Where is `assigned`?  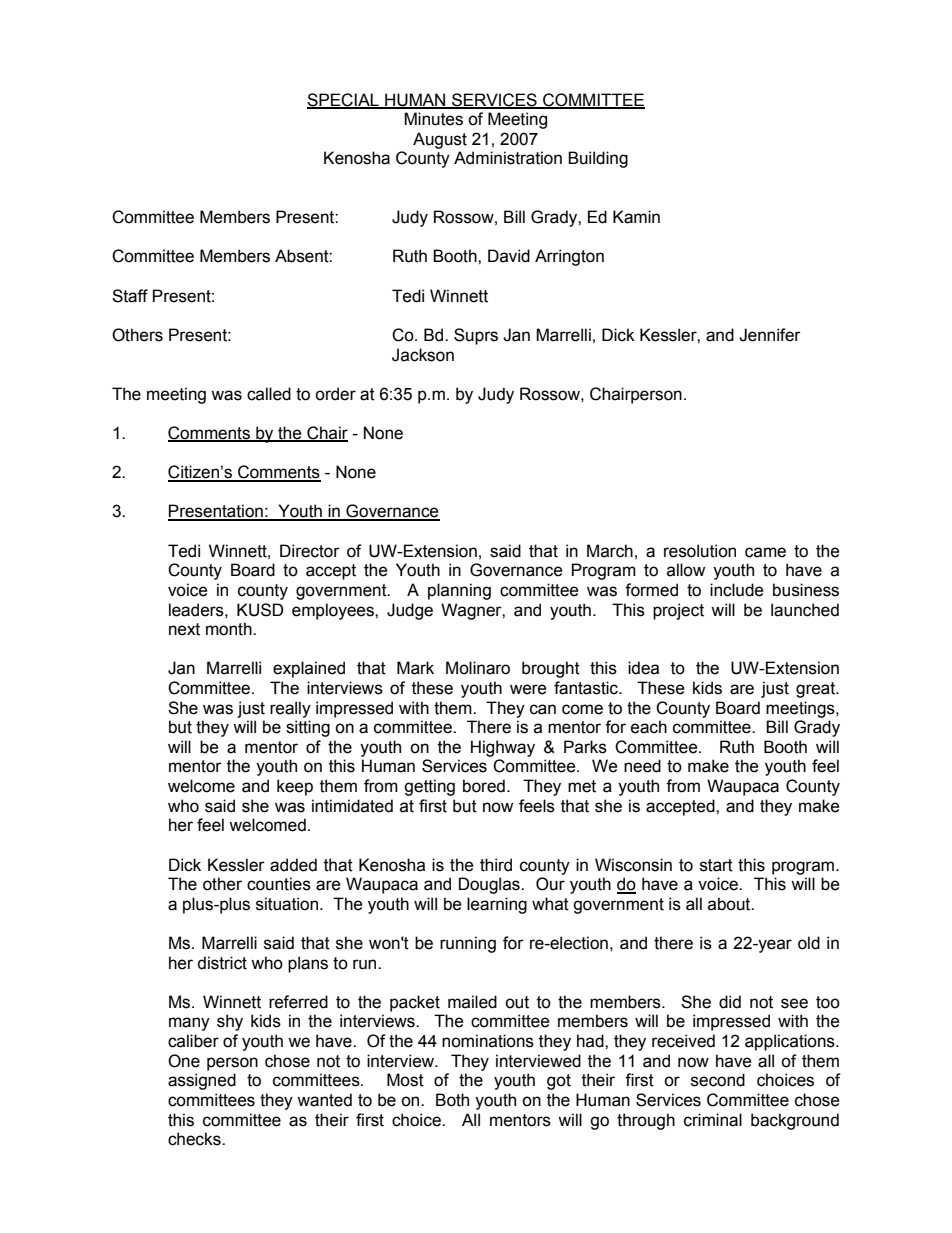
assigned is located at coordinates (202, 1081).
